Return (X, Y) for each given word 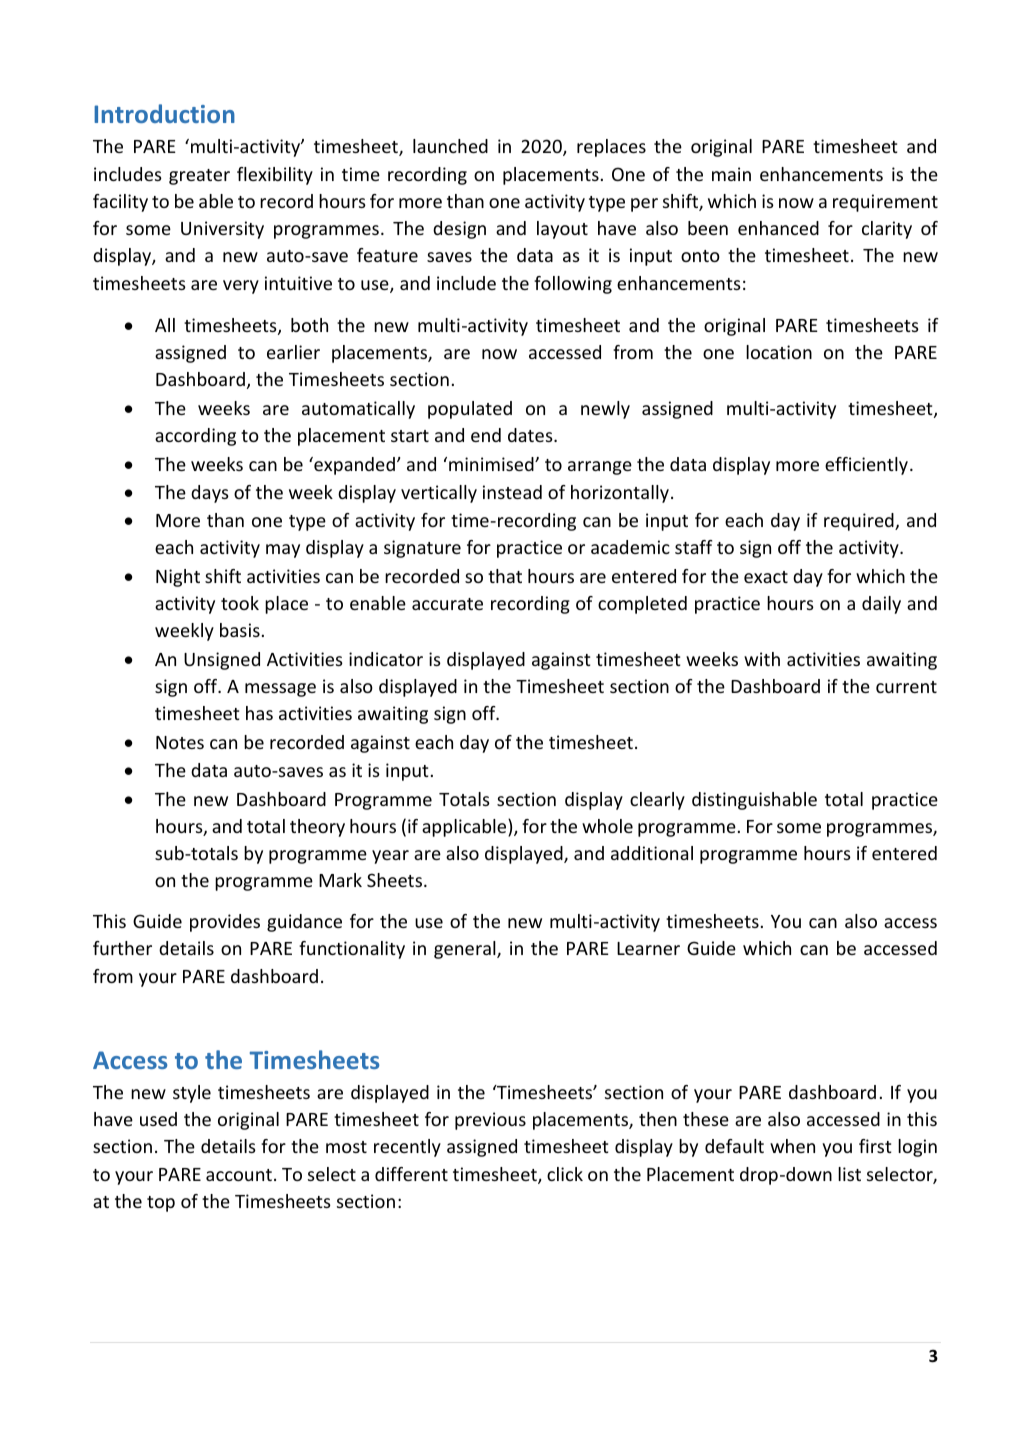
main (731, 174)
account (239, 1175)
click (565, 1174)
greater (199, 177)
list (849, 1174)
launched (450, 146)
